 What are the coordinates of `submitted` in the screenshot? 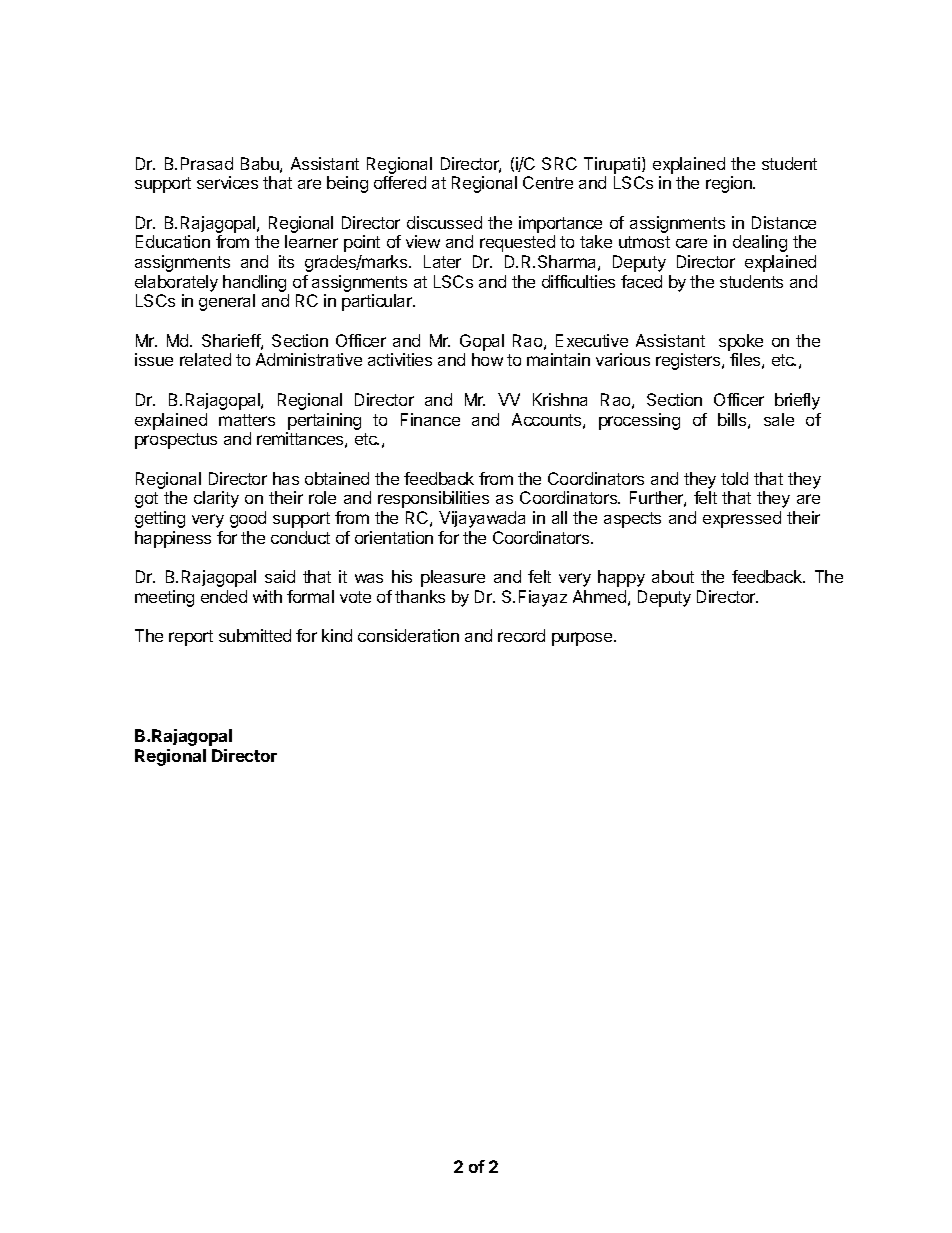 It's located at (255, 635).
